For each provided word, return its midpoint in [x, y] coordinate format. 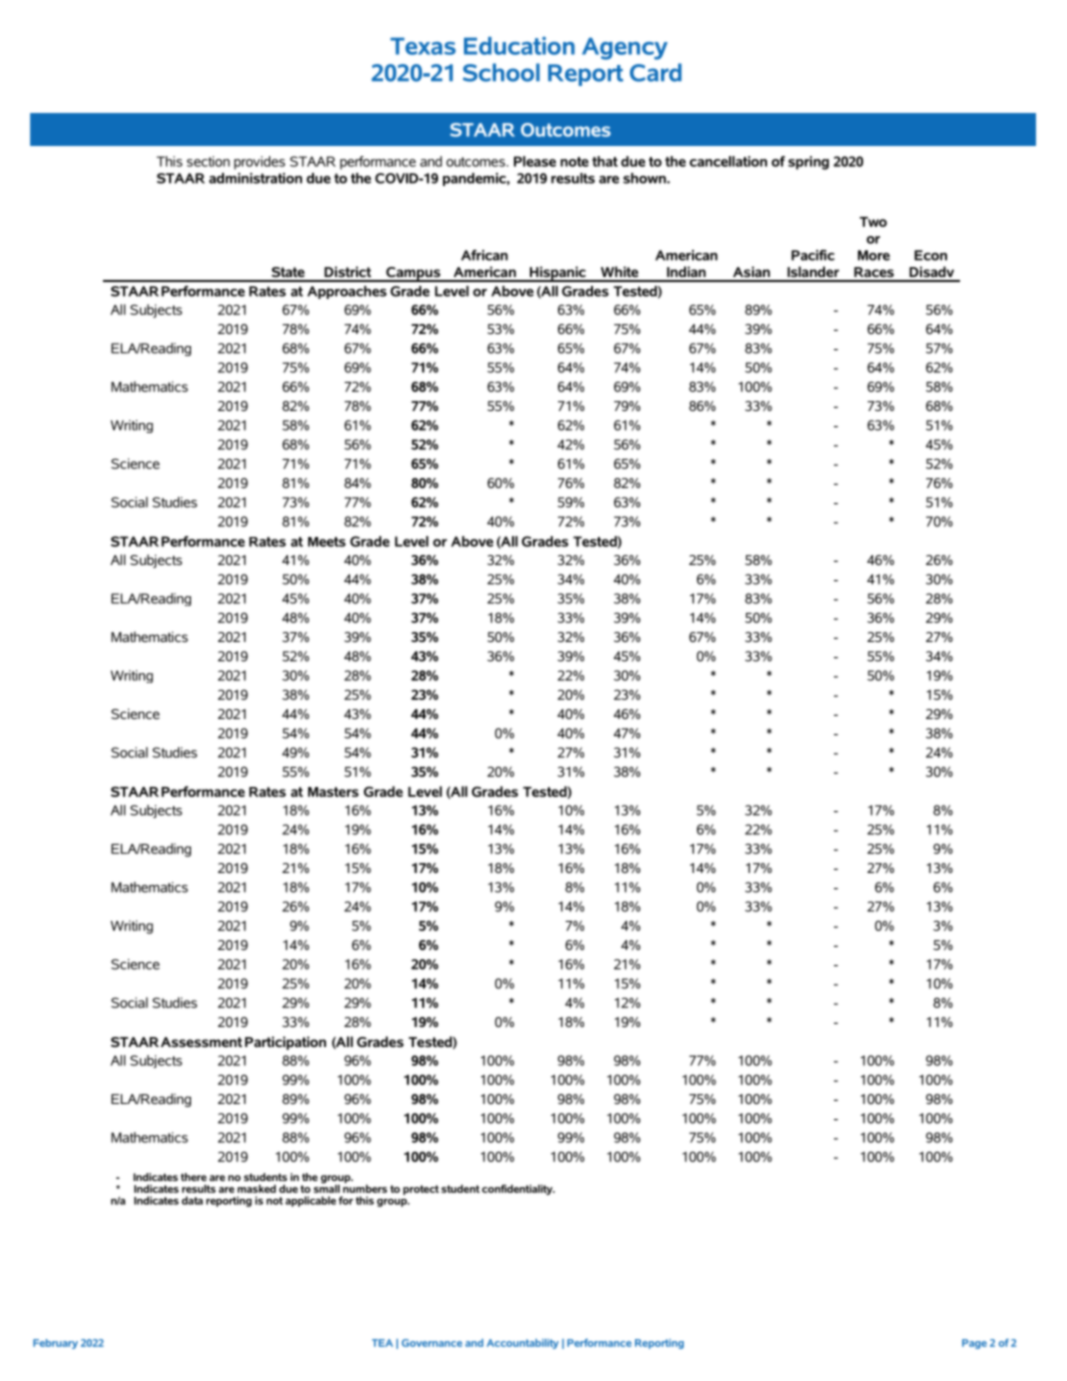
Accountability [523, 1344]
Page [974, 1344]
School [501, 72]
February [55, 1344]
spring [808, 163]
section [208, 161]
